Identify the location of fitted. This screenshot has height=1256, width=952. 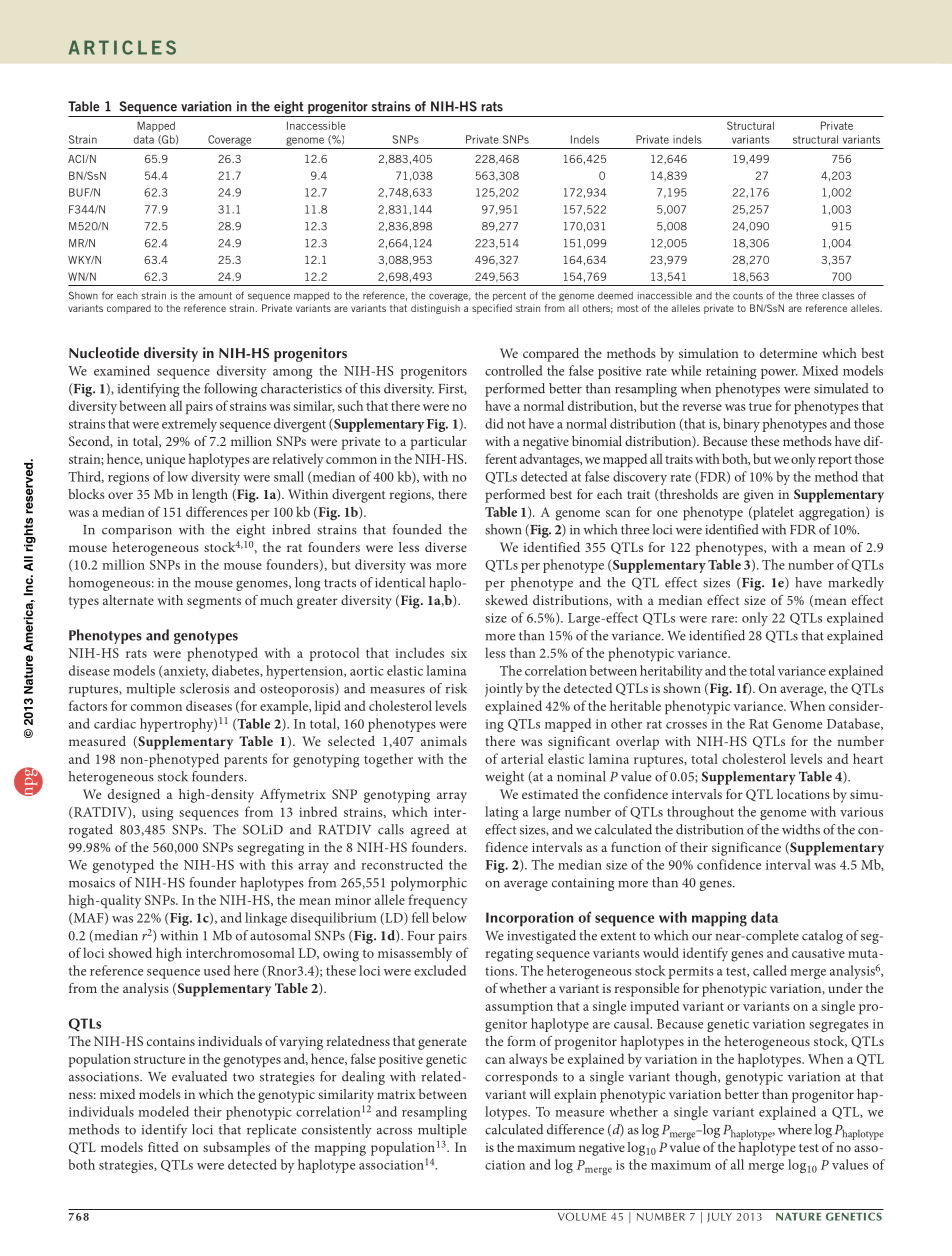
(163, 1147).
